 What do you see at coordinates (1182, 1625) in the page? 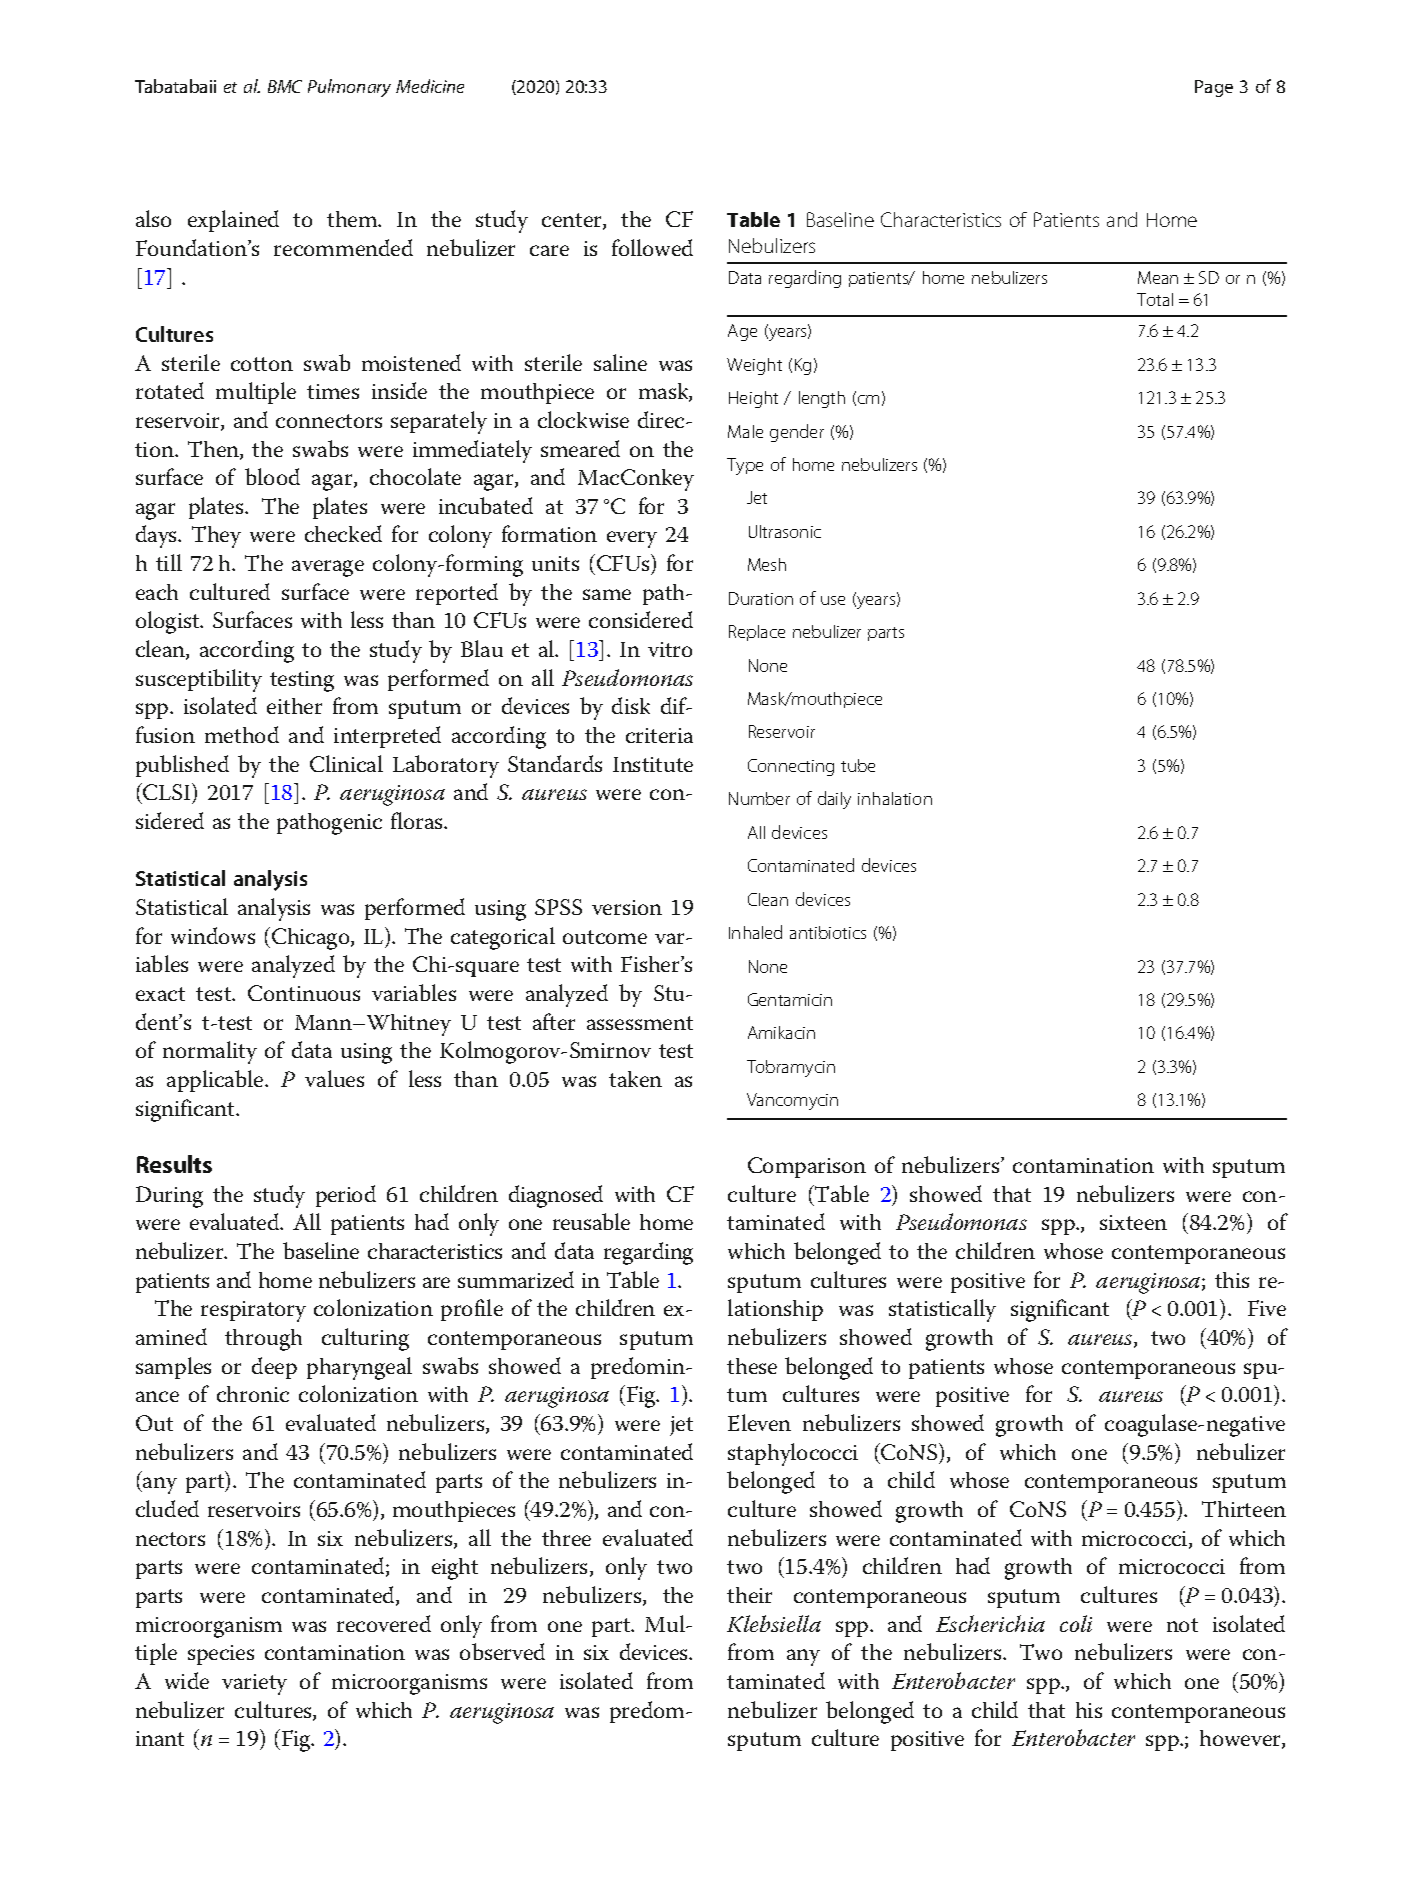
I see `not` at bounding box center [1182, 1625].
